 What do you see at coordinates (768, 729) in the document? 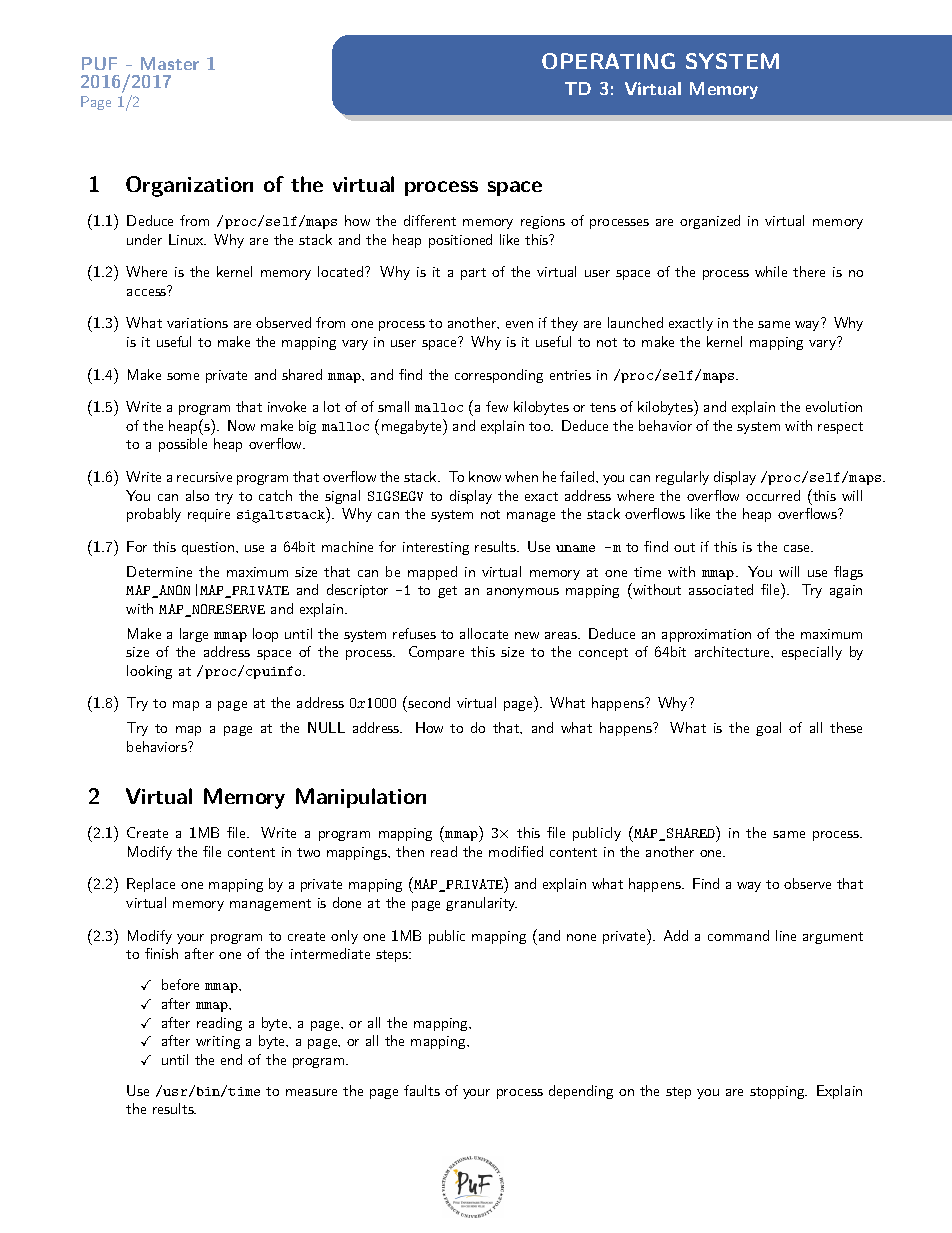
I see `goal` at bounding box center [768, 729].
